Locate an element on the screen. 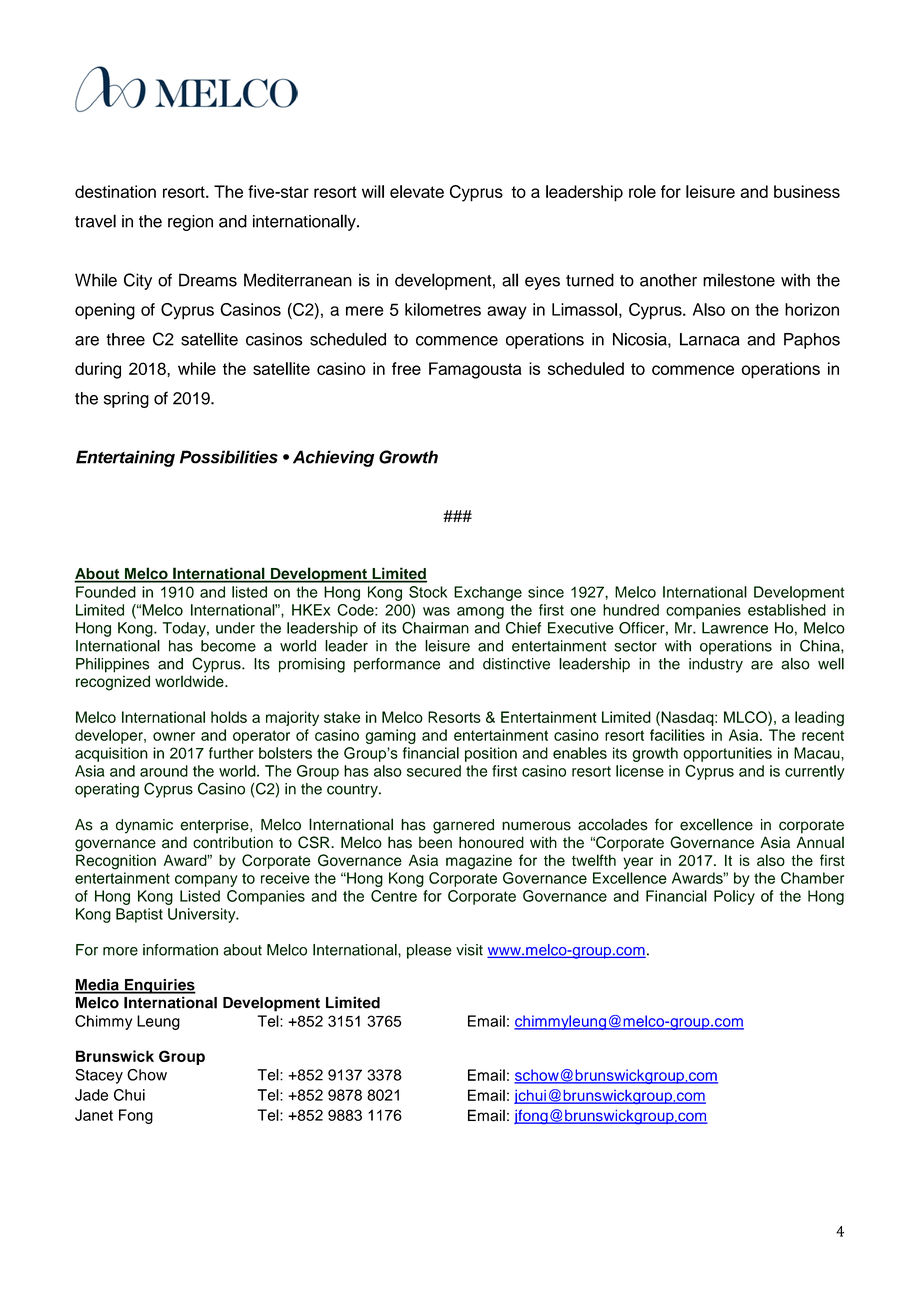 Image resolution: width=924 pixels, height=1309 pixels. Policy is located at coordinates (734, 897).
